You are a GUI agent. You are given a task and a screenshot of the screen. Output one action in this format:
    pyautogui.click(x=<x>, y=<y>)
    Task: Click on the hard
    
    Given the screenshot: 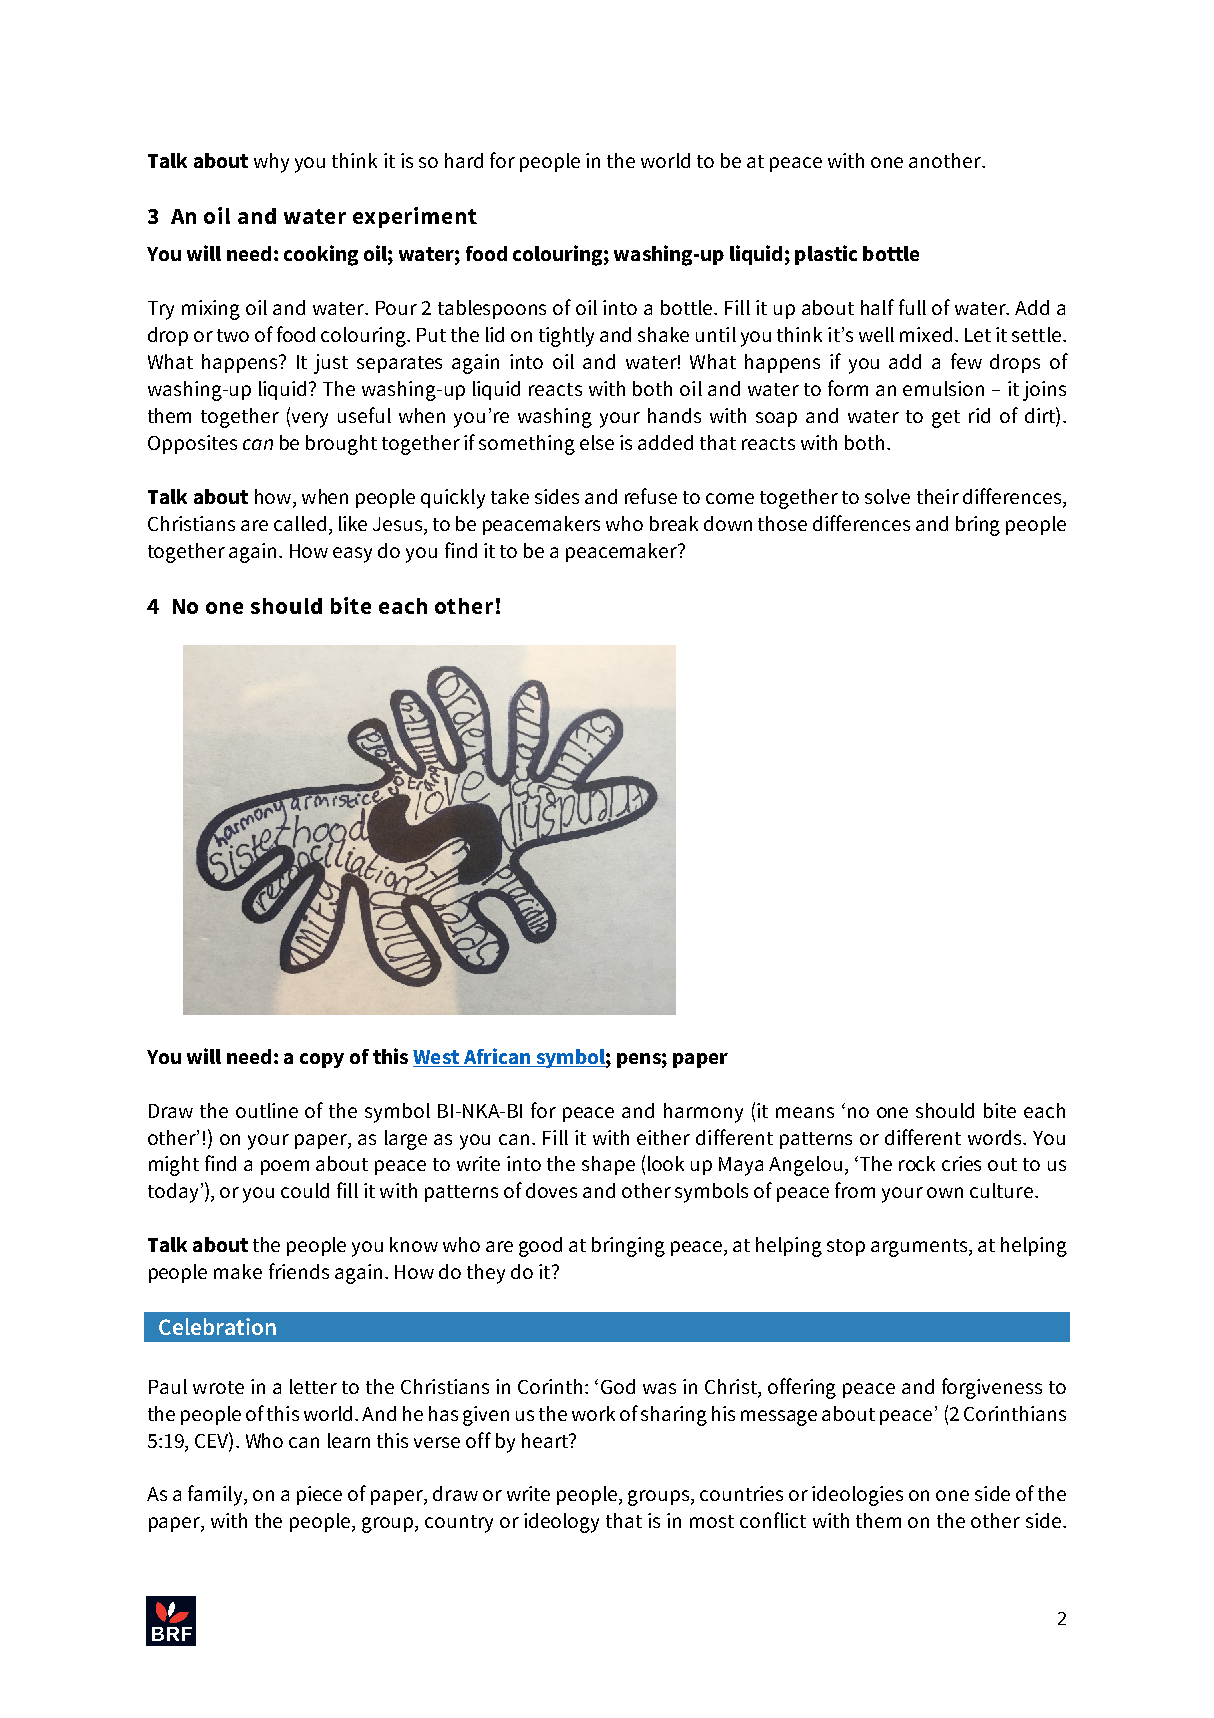 What is the action you would take?
    pyautogui.click(x=464, y=160)
